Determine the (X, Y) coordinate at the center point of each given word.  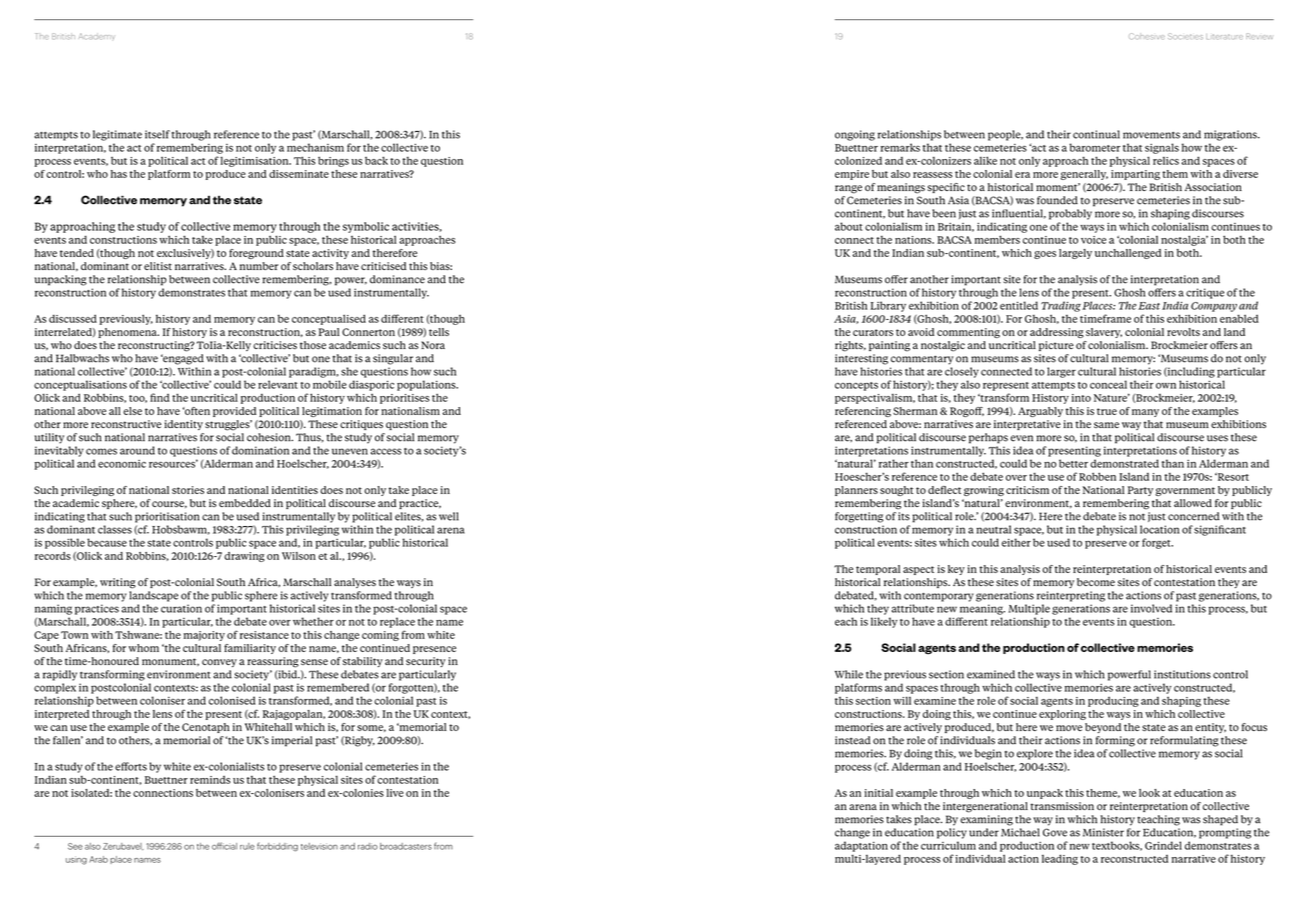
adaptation (861, 846)
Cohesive (1147, 36)
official (224, 846)
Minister (1103, 832)
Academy (97, 36)
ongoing (855, 135)
